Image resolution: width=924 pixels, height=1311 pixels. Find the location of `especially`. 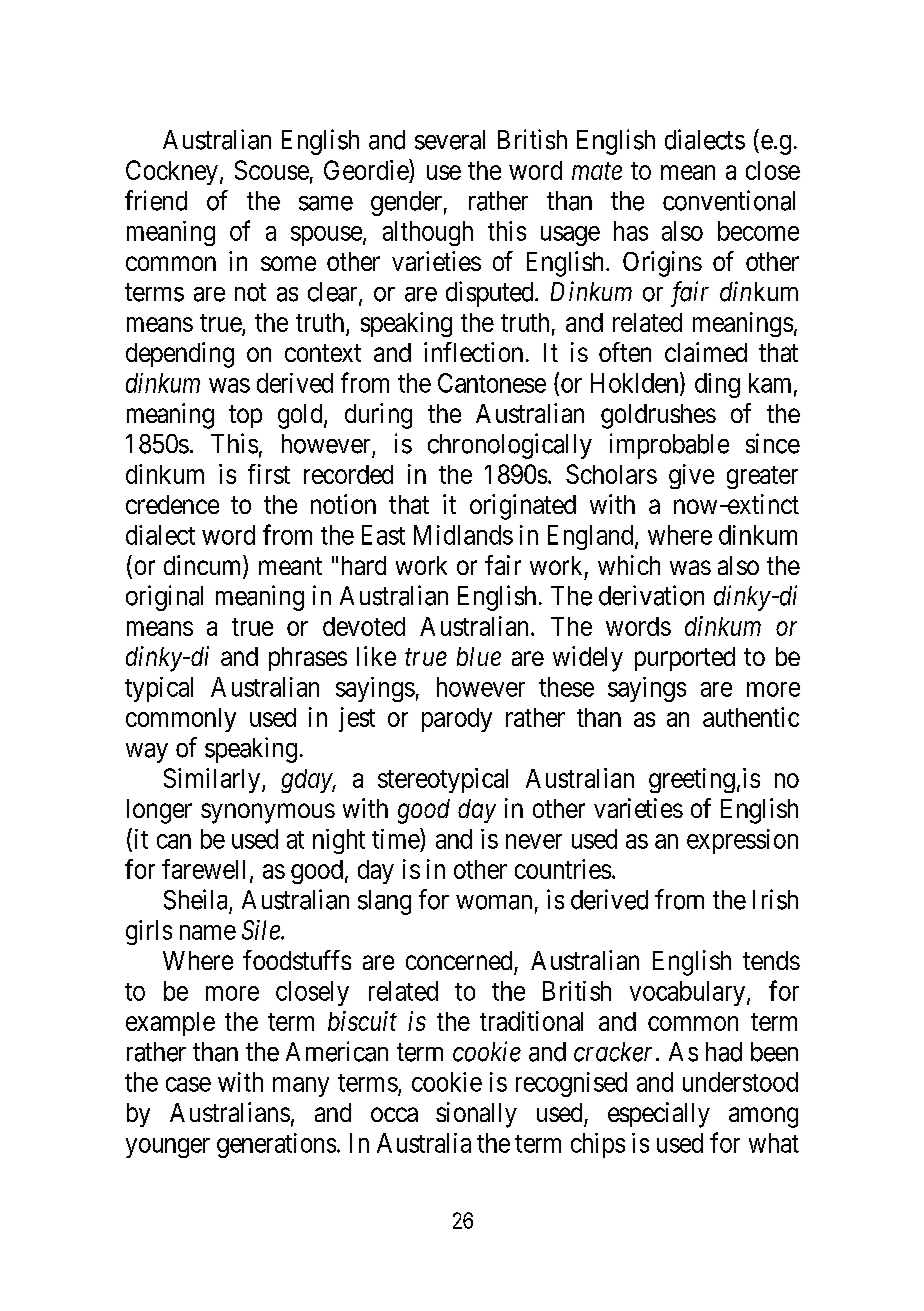

especially is located at coordinates (659, 1115).
